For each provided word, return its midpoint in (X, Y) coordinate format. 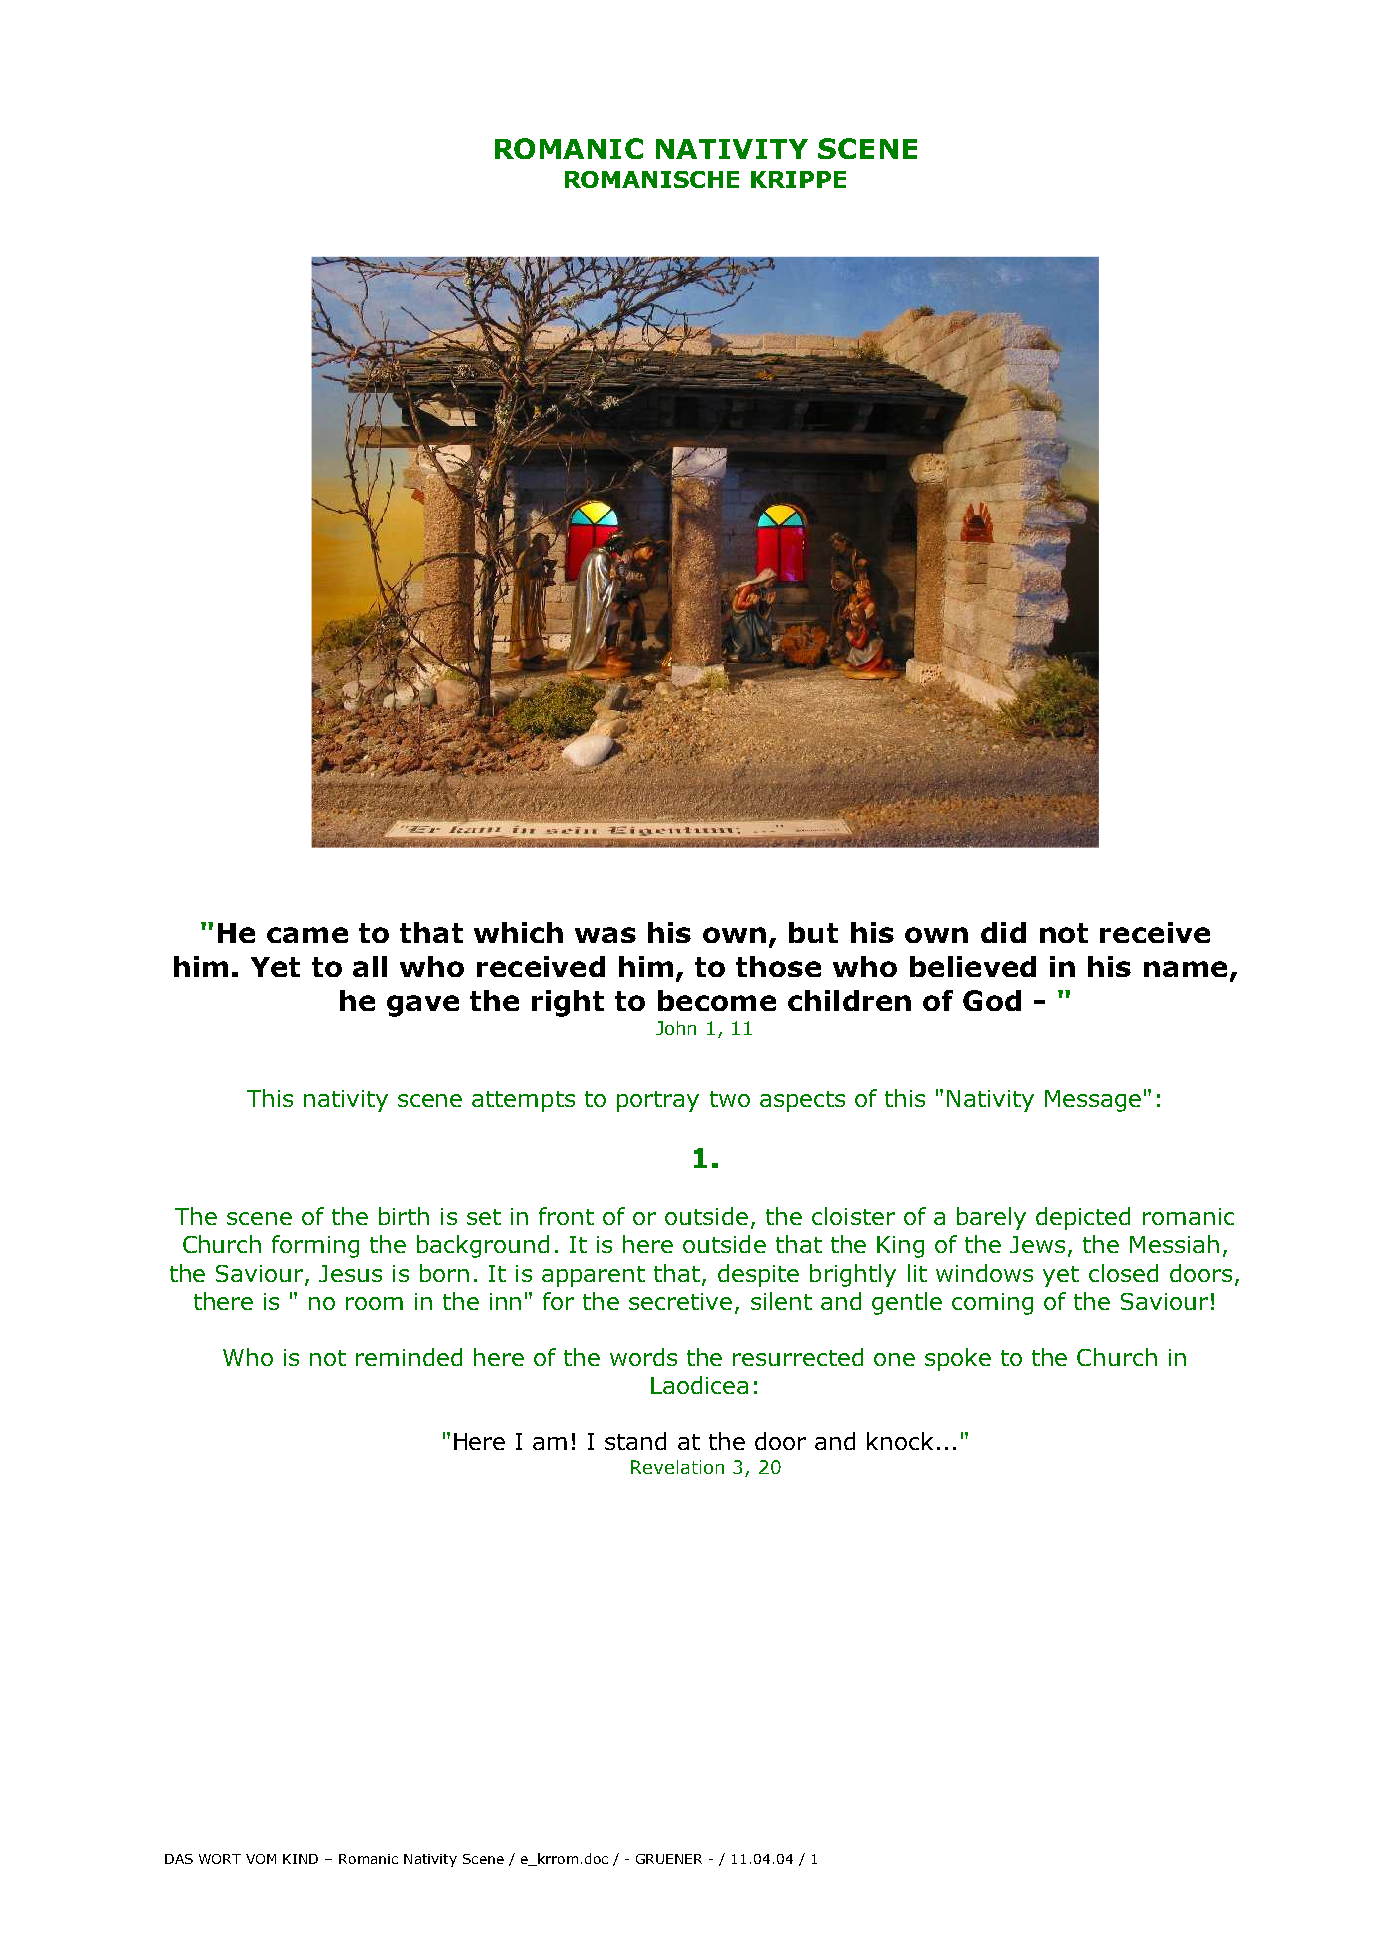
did (1003, 932)
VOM (261, 1859)
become (717, 1000)
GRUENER (669, 1859)
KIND (300, 1859)
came (307, 935)
